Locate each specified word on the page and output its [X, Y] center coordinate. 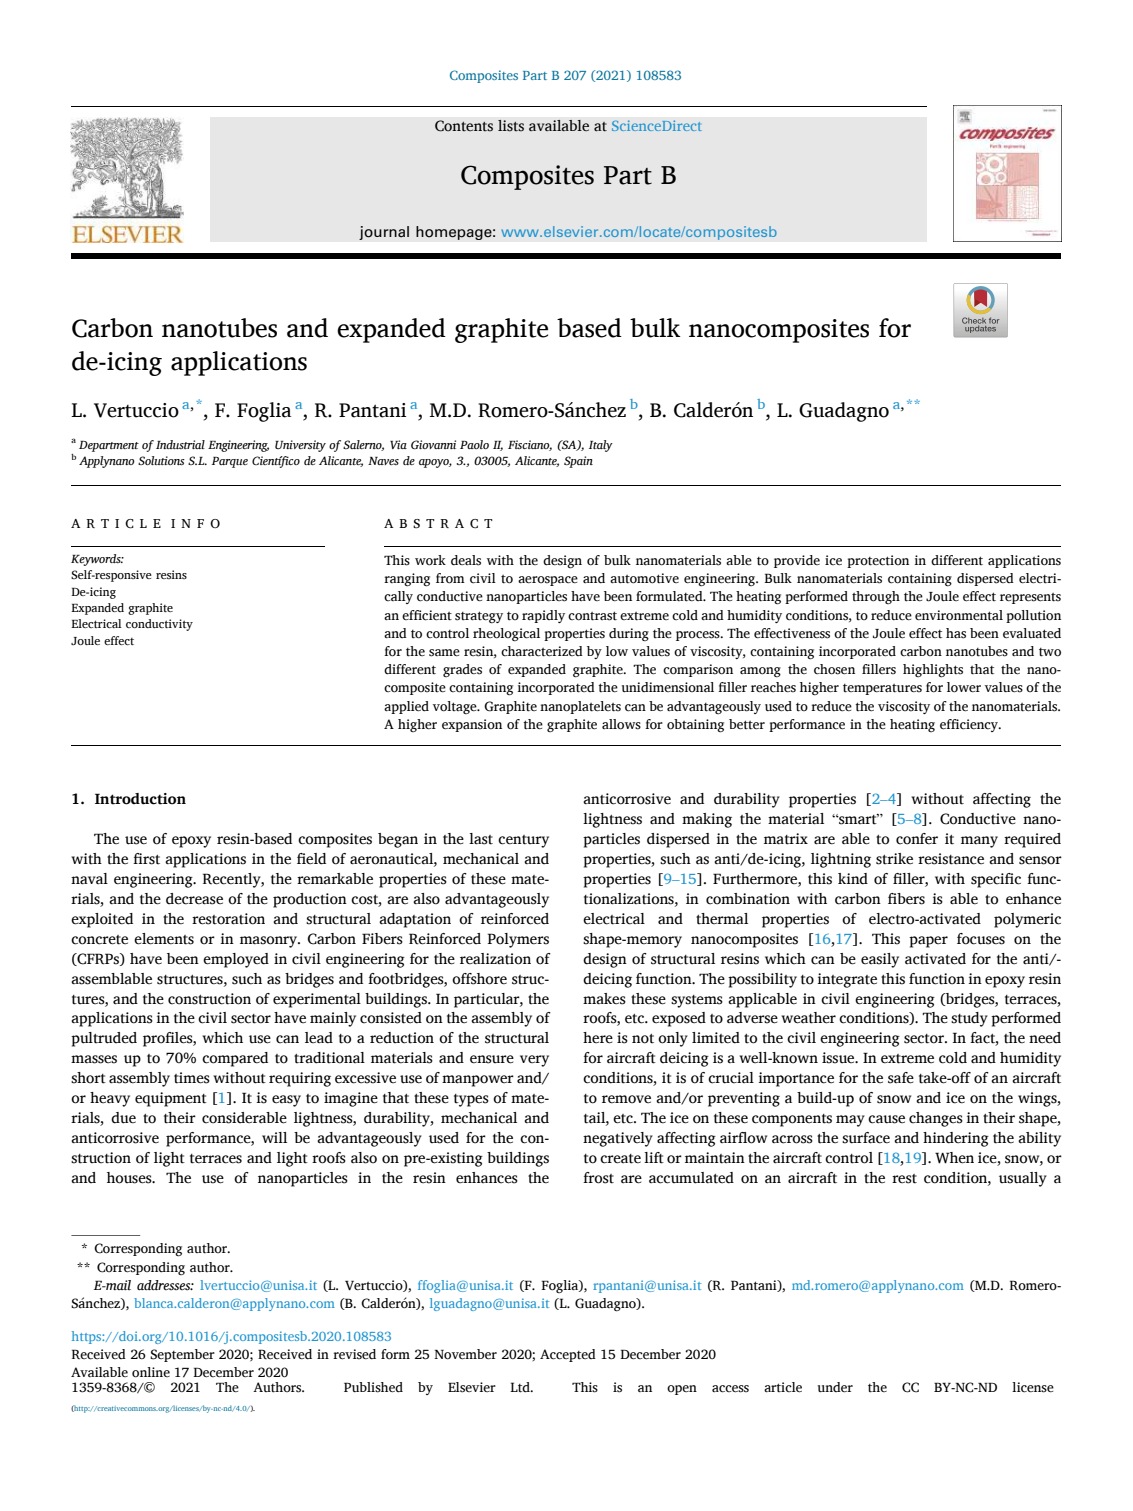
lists [511, 126]
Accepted [568, 1355]
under [835, 1387]
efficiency [970, 725]
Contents [464, 126]
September [182, 1355]
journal [384, 233]
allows [621, 724]
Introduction [140, 799]
